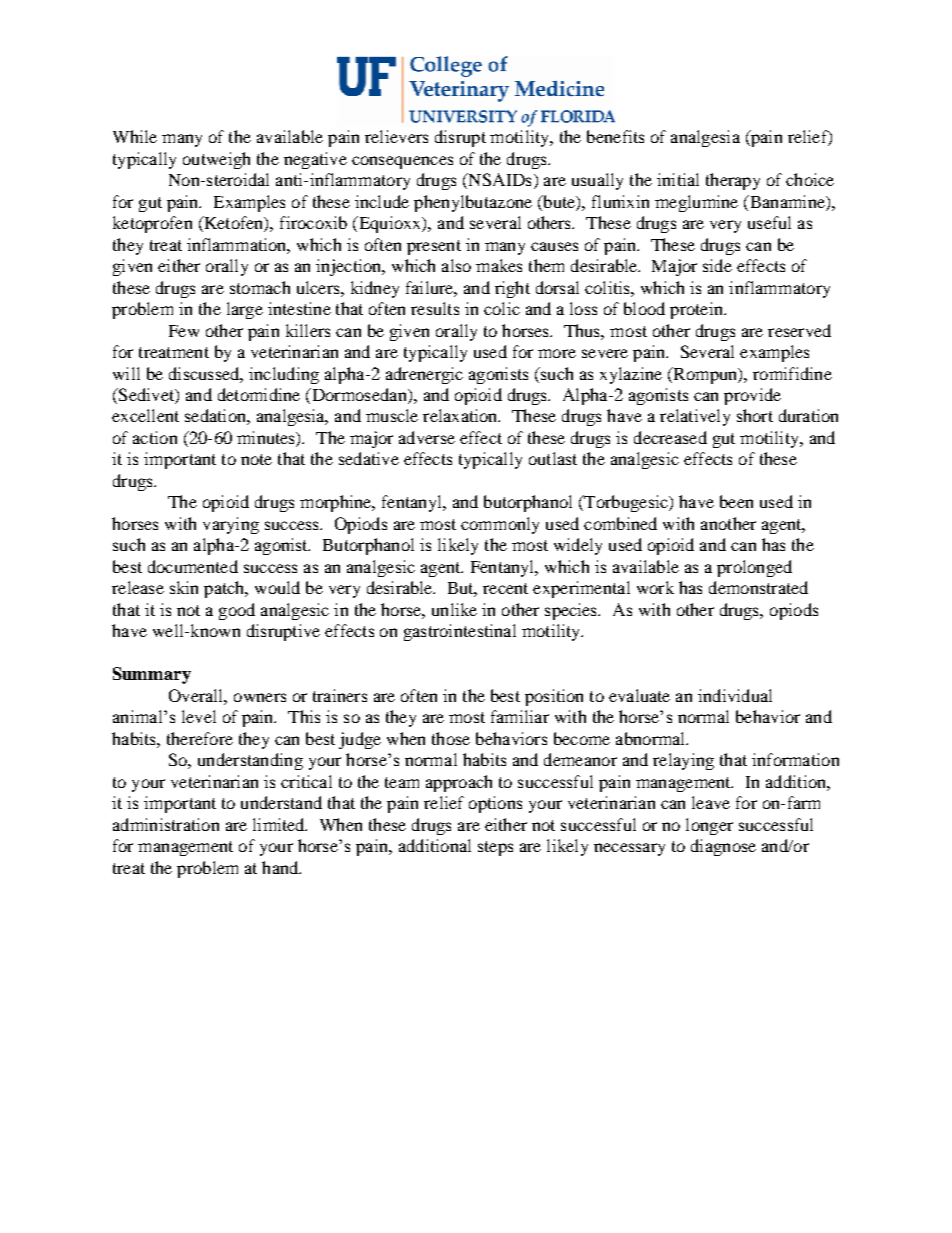 The height and width of the screenshot is (1233, 952). What do you see at coordinates (733, 181) in the screenshot?
I see `therapy` at bounding box center [733, 181].
